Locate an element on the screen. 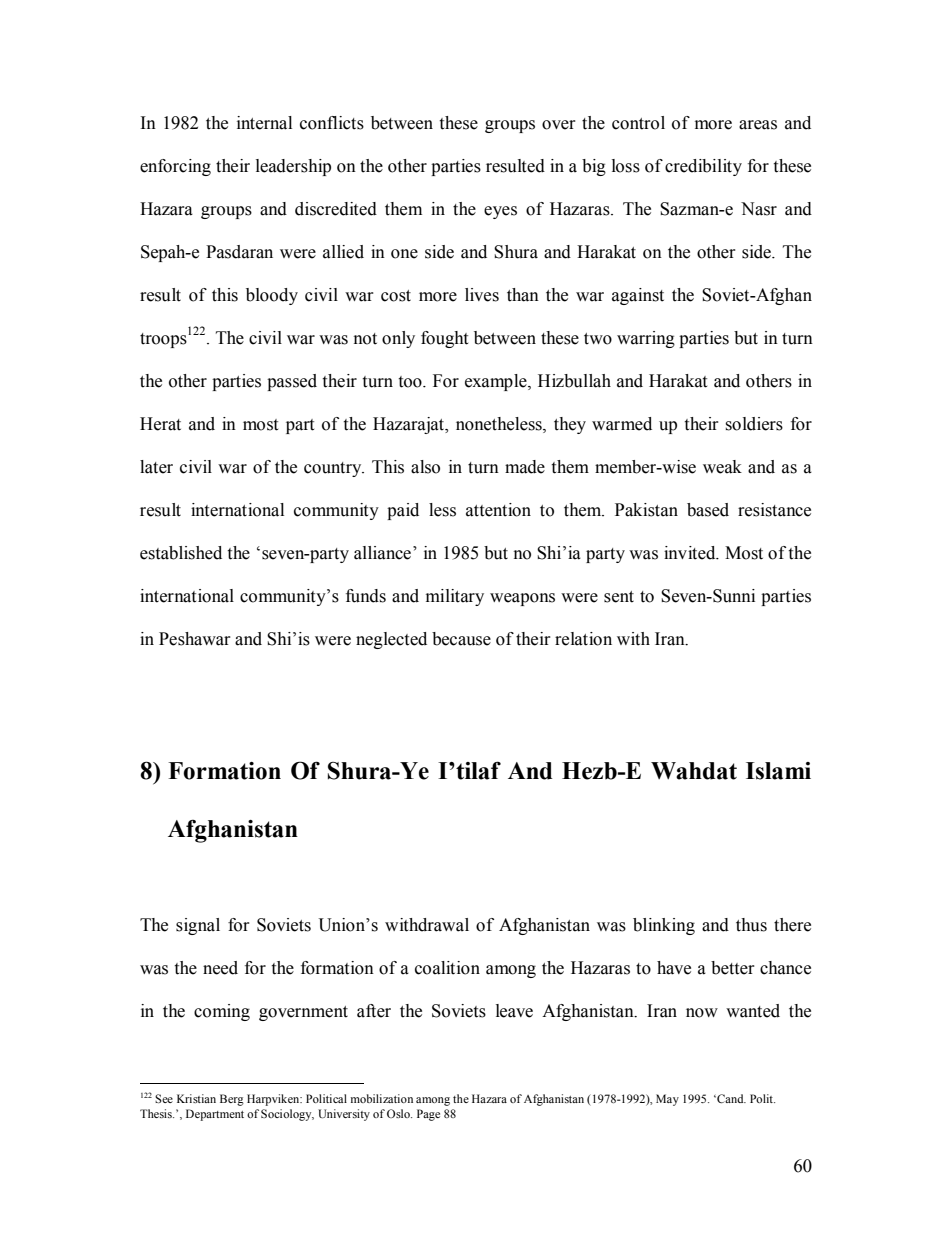 The width and height of the screenshot is (952, 1233). credibility is located at coordinates (703, 167).
